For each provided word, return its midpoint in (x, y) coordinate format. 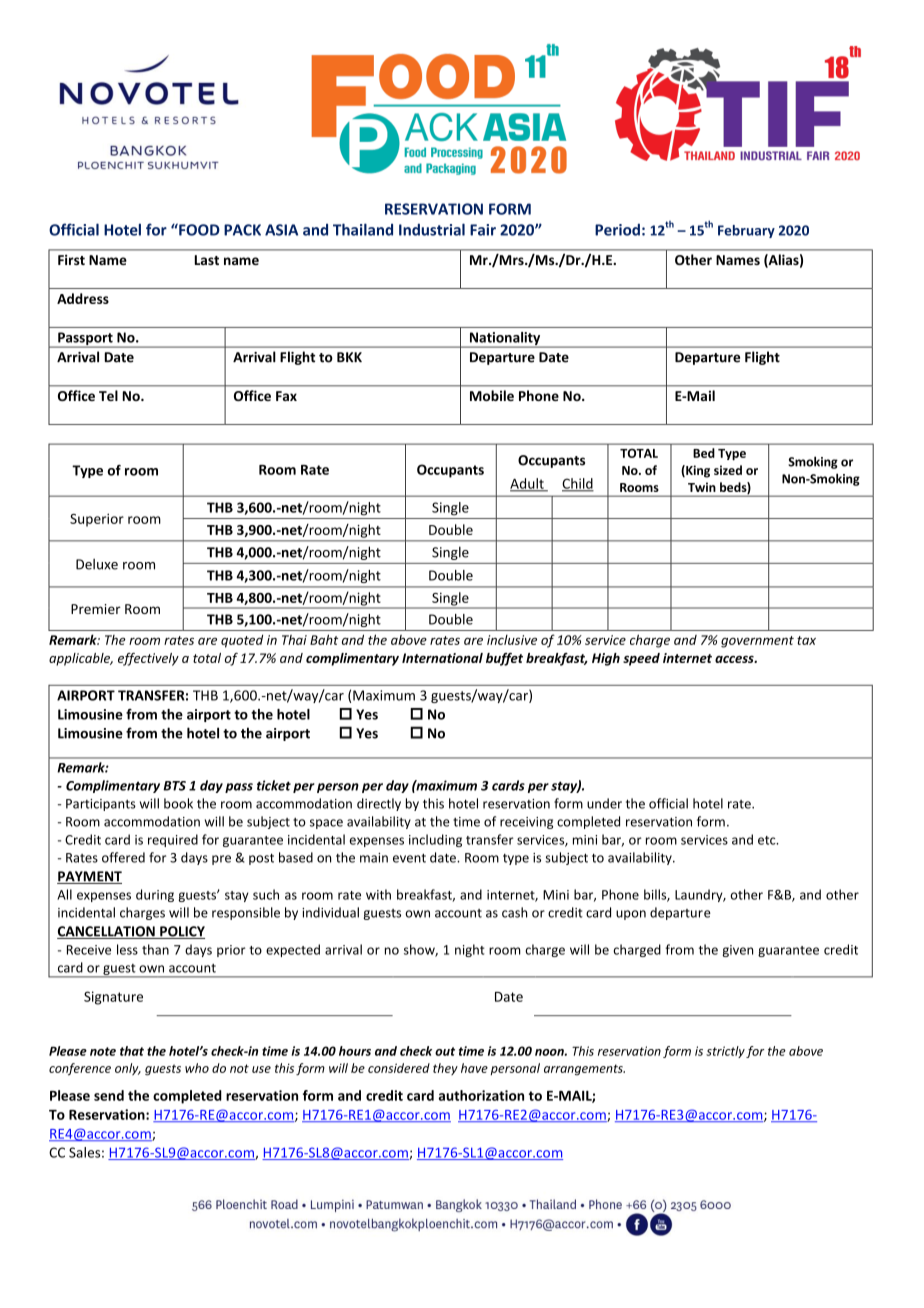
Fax (286, 396)
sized (728, 470)
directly (379, 804)
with (378, 894)
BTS (174, 786)
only (128, 1069)
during (155, 895)
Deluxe (97, 564)
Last (207, 260)
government (757, 642)
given (737, 951)
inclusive (512, 640)
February (746, 231)
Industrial (432, 229)
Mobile (492, 395)
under (604, 803)
